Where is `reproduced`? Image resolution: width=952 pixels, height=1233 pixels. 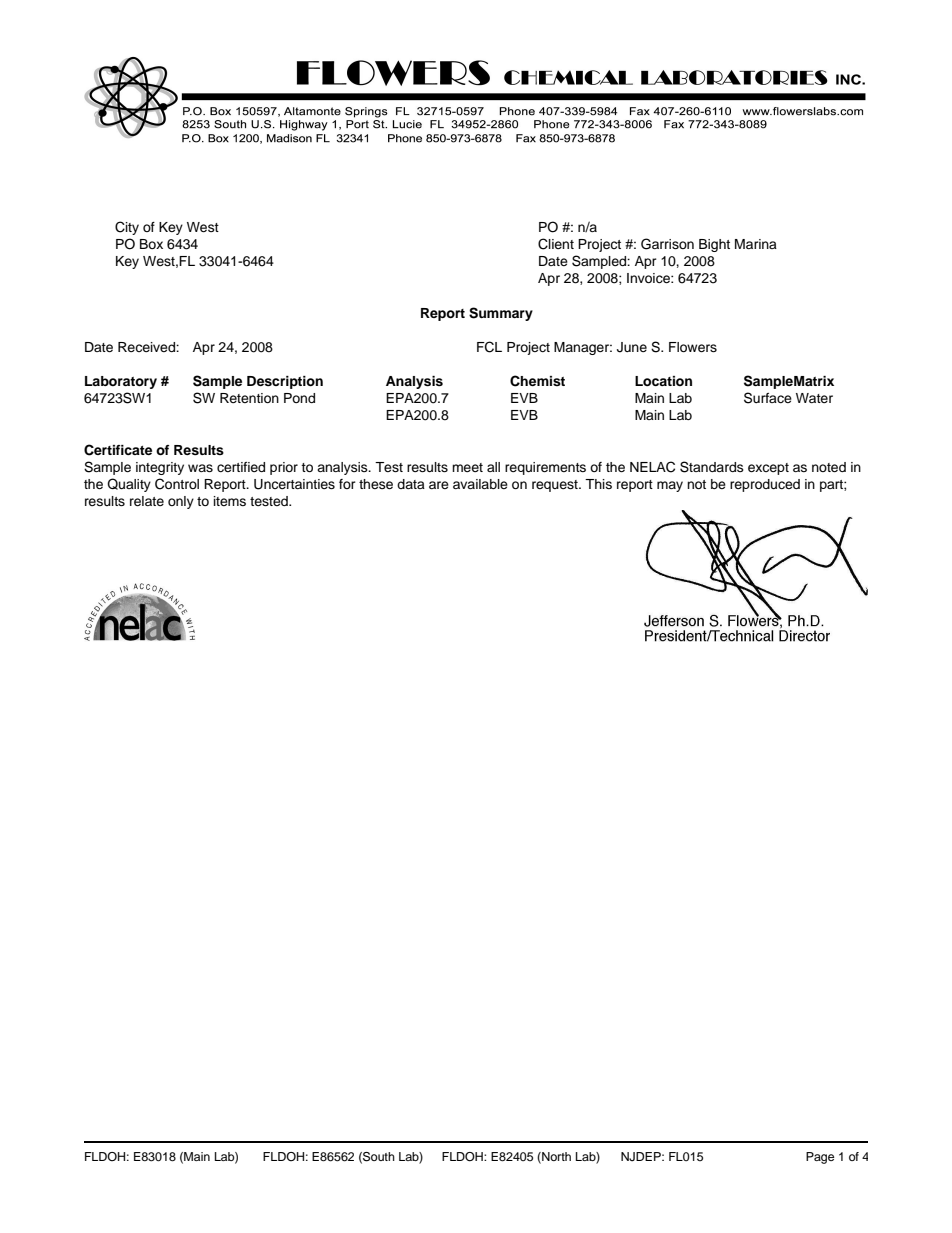 reproduced is located at coordinates (765, 485).
